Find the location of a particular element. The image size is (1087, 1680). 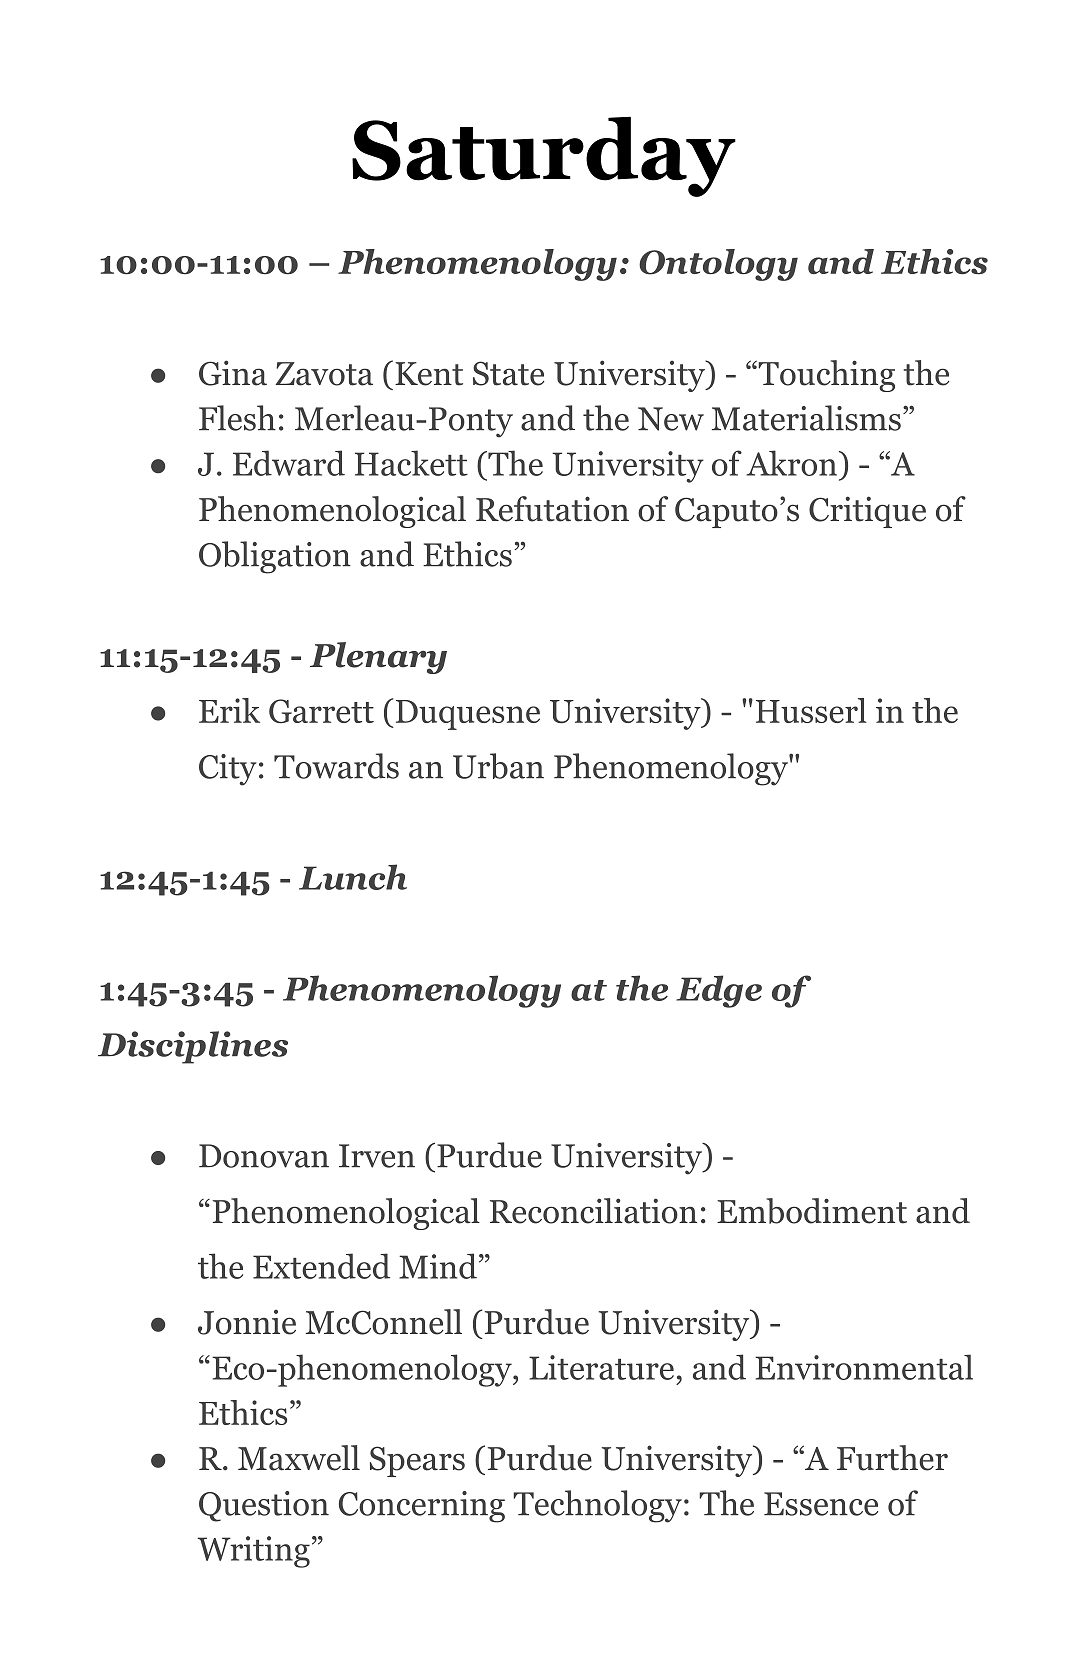

Gina is located at coordinates (233, 373).
